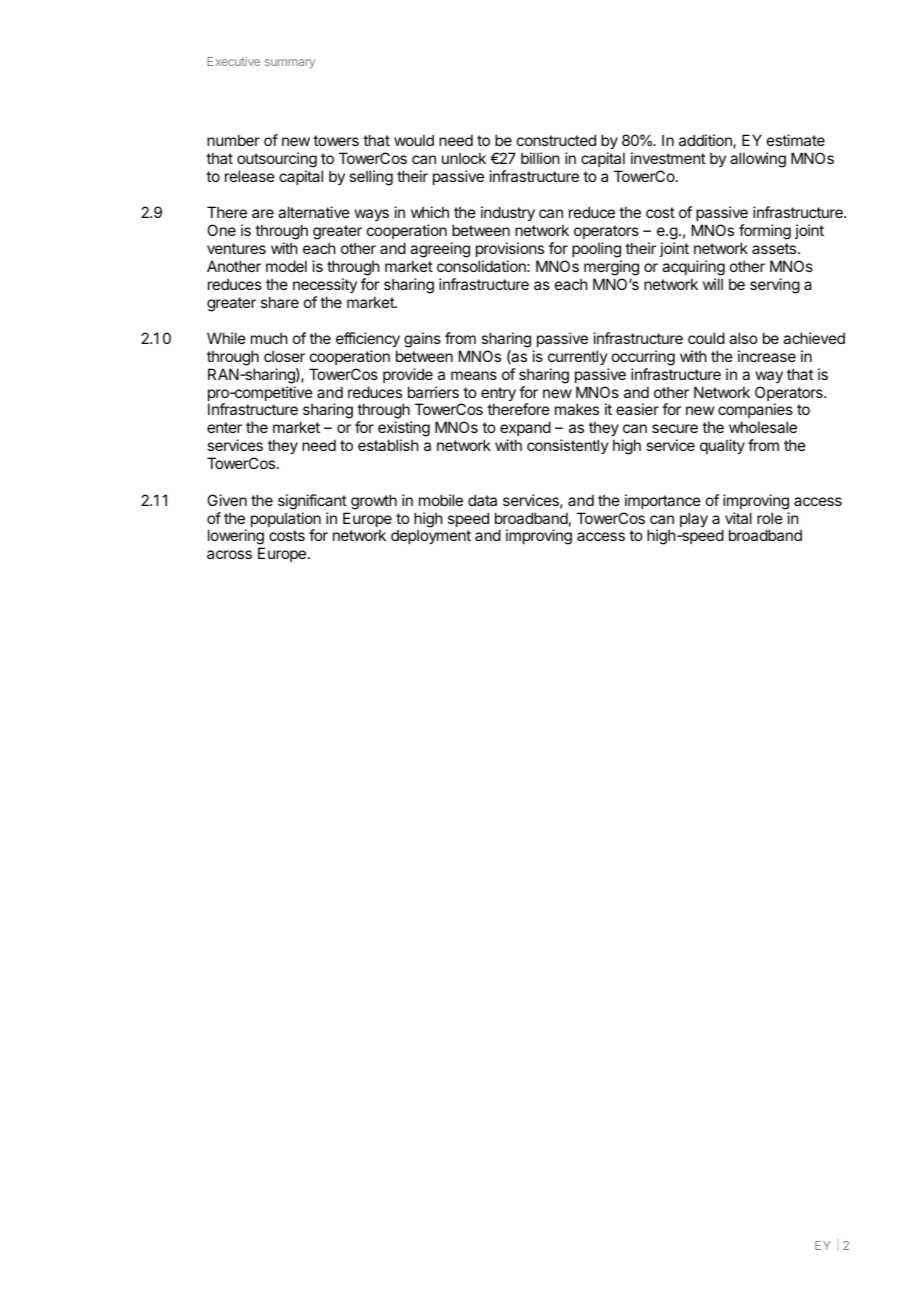 The image size is (924, 1308). Describe the element at coordinates (290, 64) in the page. I see `summary` at that location.
